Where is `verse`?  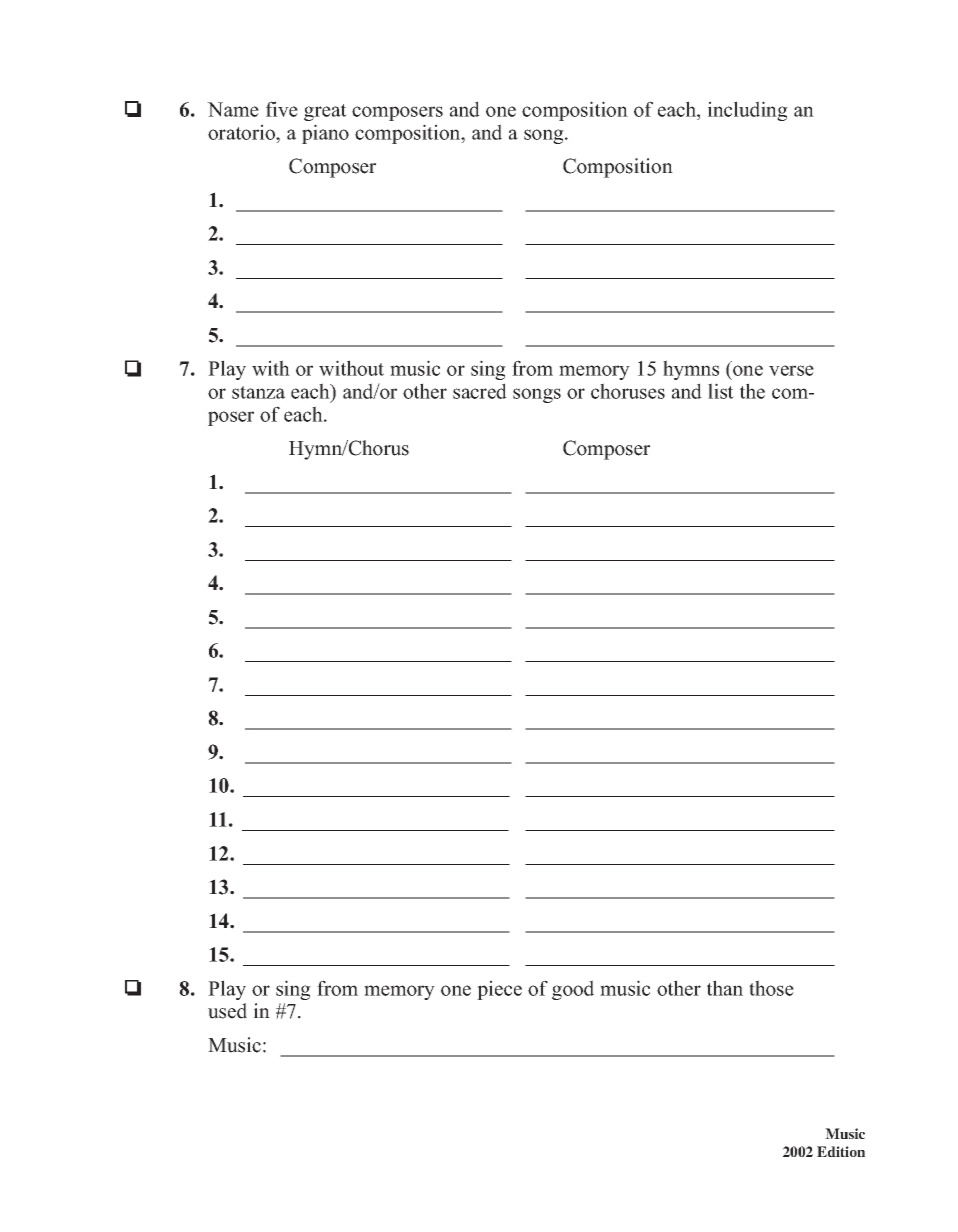
verse is located at coordinates (791, 370).
